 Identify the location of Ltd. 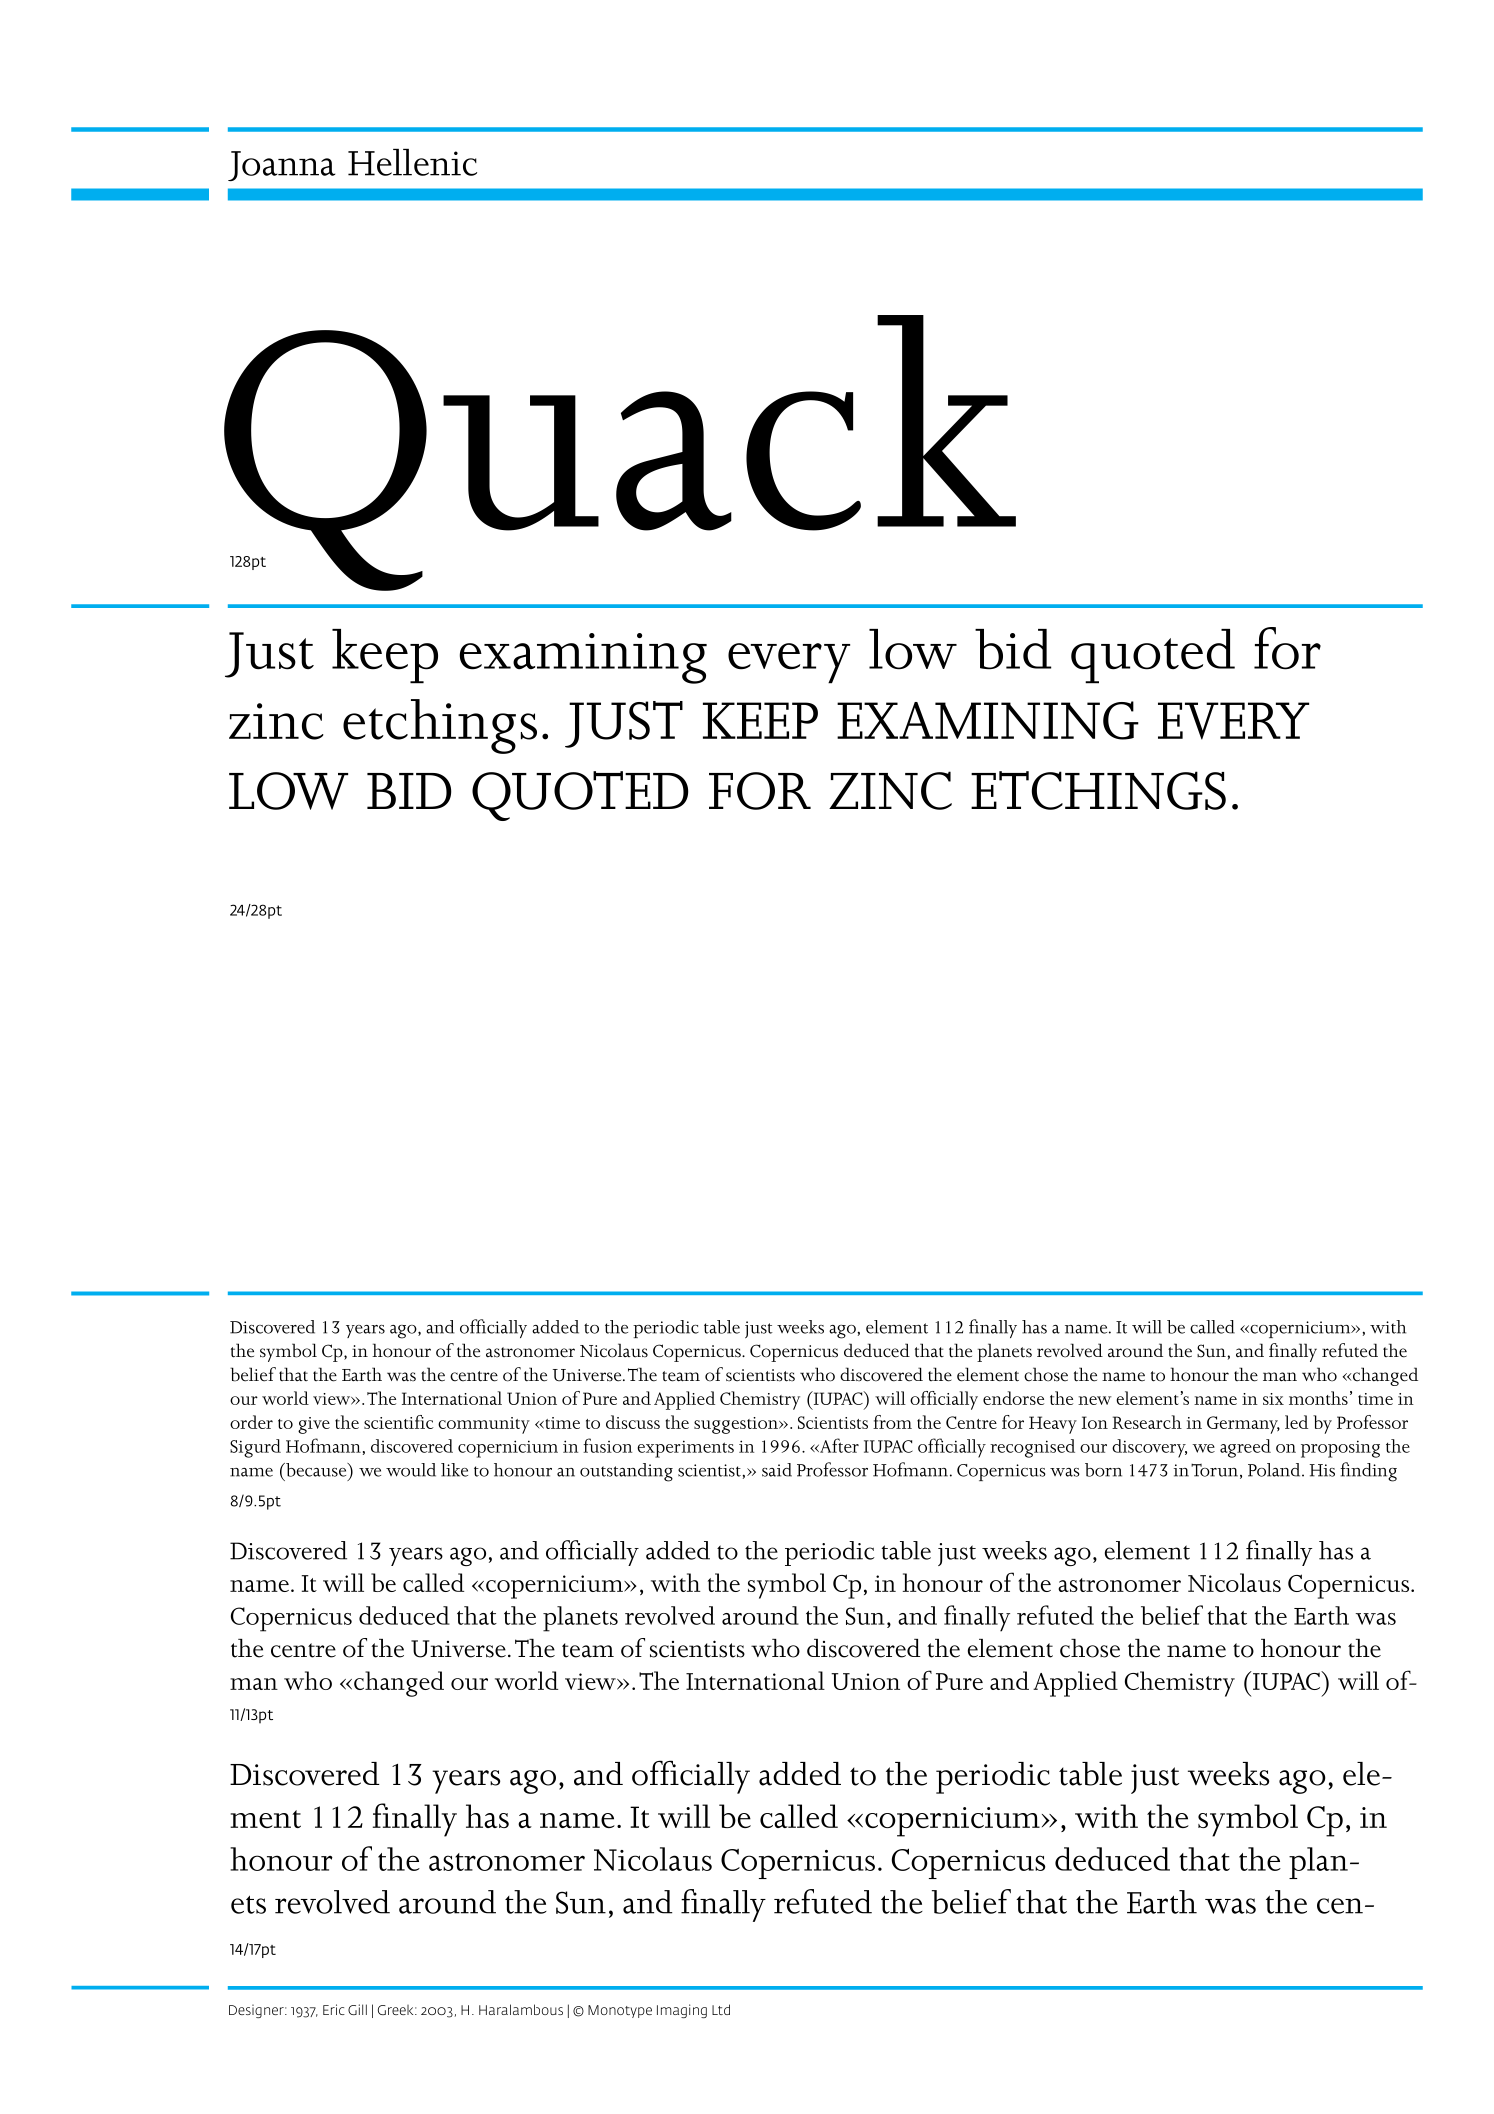
(721, 2009).
